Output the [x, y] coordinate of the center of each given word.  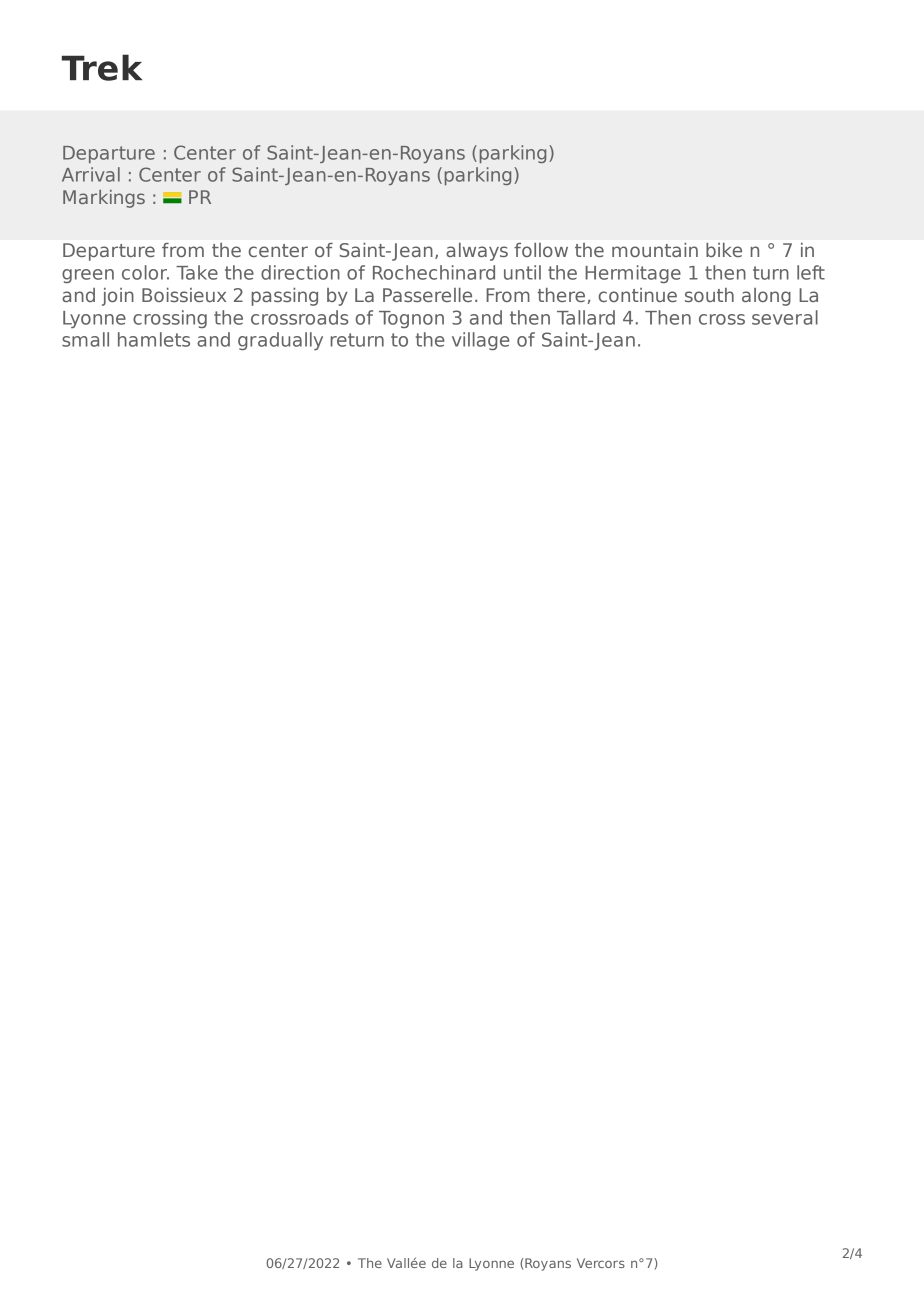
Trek [102, 67]
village [480, 341]
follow [541, 250]
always [477, 252]
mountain [655, 250]
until [522, 272]
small [85, 339]
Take [197, 272]
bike [724, 250]
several [785, 317]
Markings [104, 199]
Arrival [91, 174]
